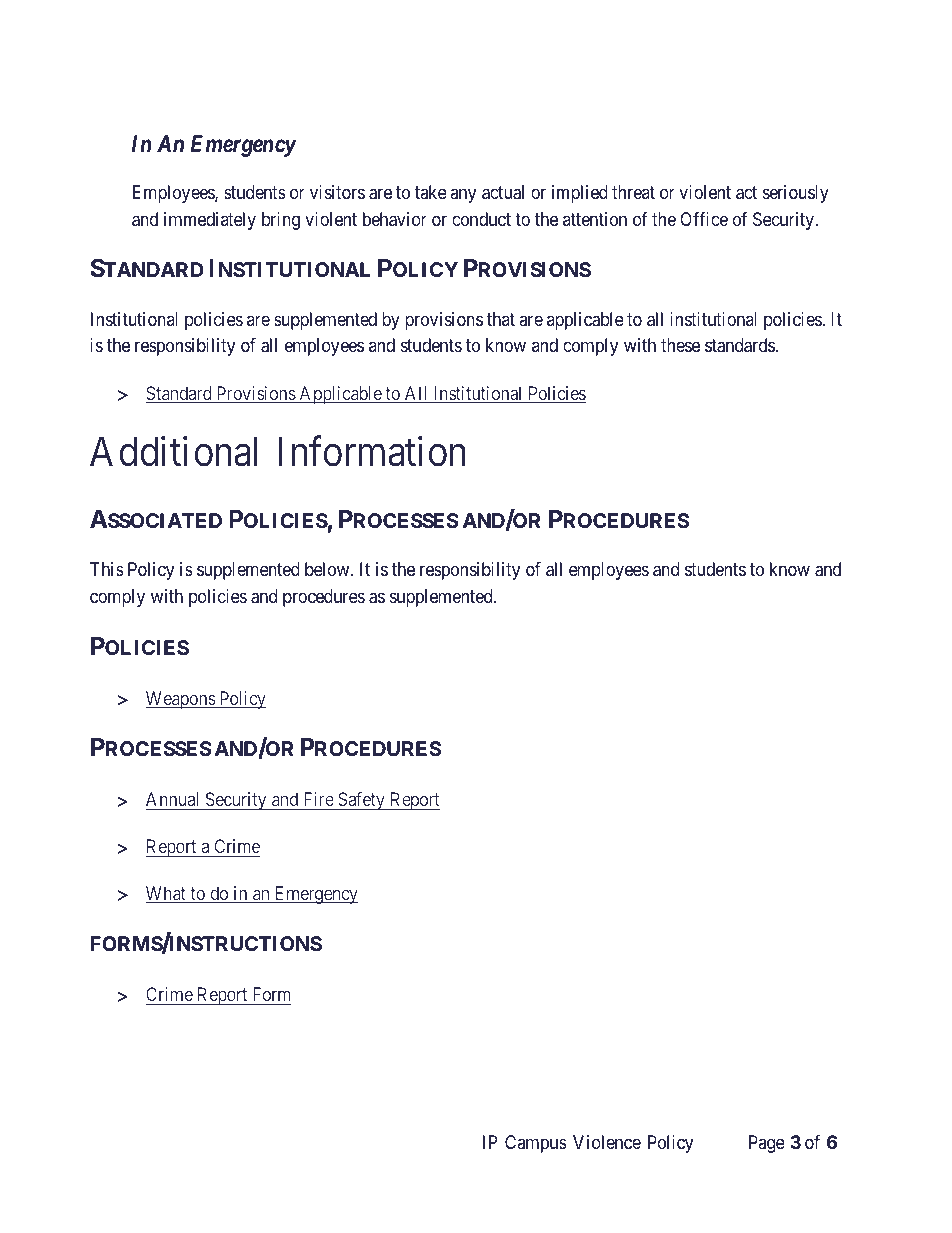 The height and width of the screenshot is (1233, 952). I want to click on What, so click(167, 894).
